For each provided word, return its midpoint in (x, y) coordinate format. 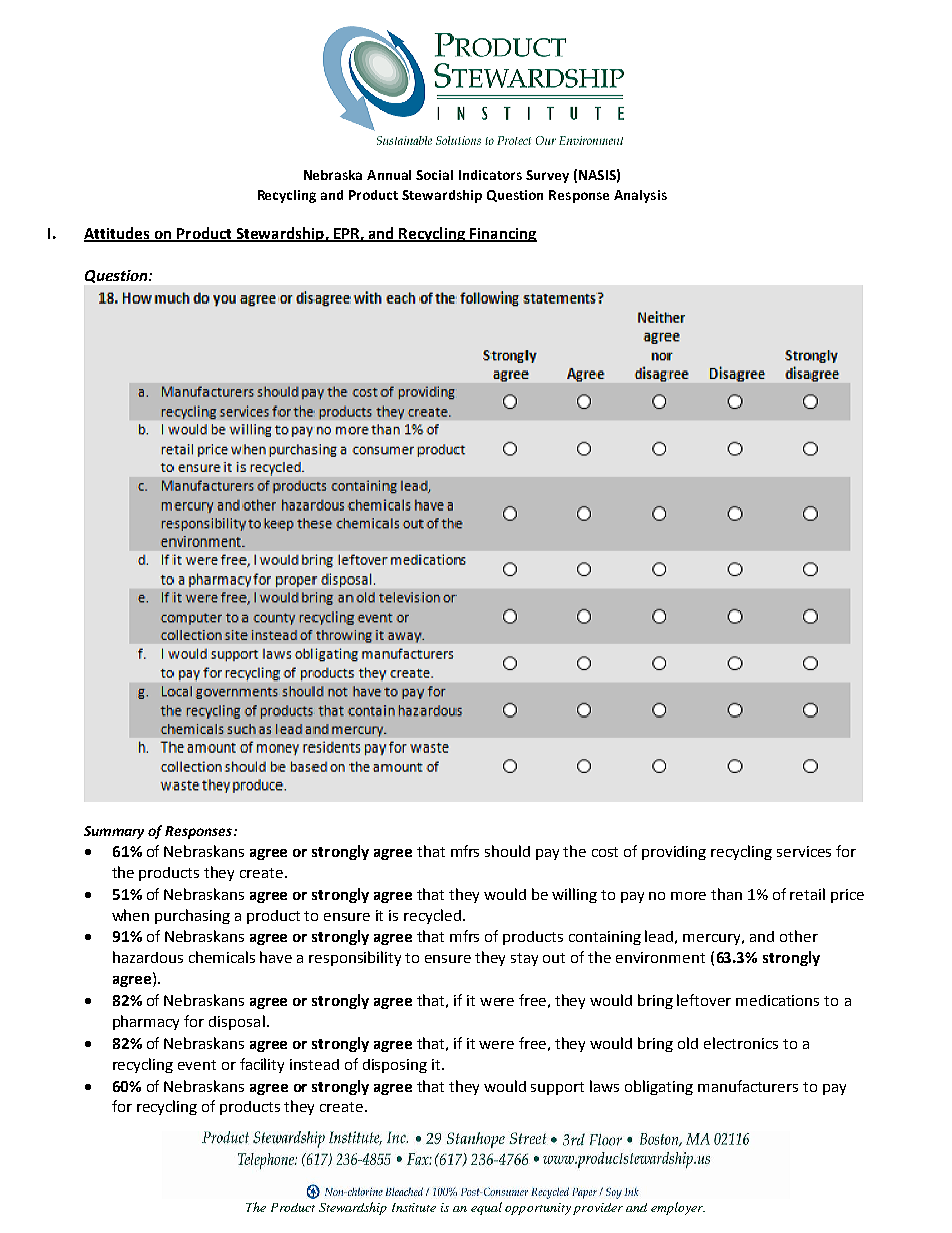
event (197, 1065)
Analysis (640, 196)
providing (674, 853)
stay (524, 959)
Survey (547, 176)
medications (777, 1000)
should (507, 851)
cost (605, 852)
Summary (114, 832)
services (804, 851)
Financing (502, 235)
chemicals (222, 957)
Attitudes (118, 234)
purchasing (192, 916)
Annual (389, 175)
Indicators (490, 175)
